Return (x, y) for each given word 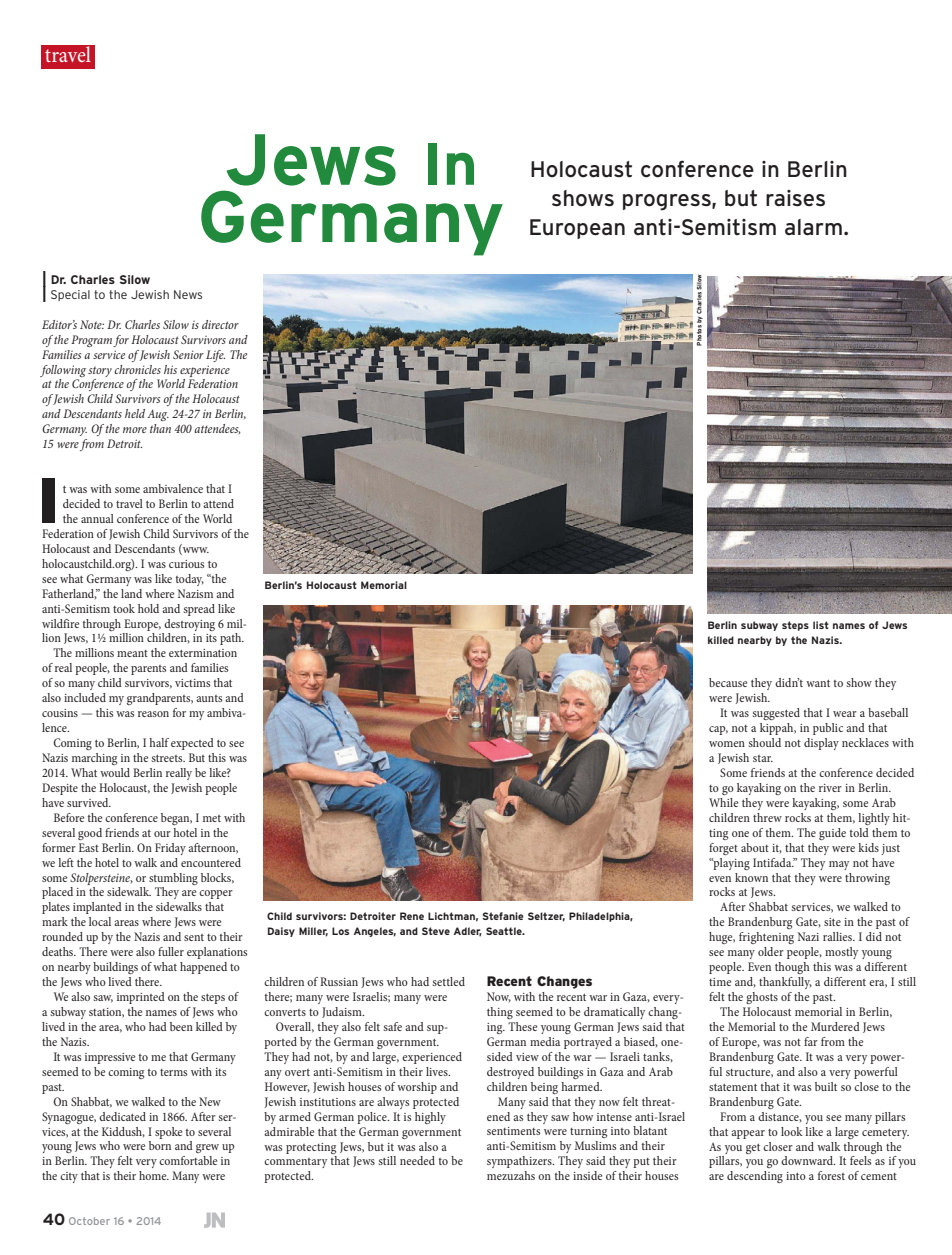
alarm (813, 227)
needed (417, 1160)
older (771, 951)
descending (755, 1177)
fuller (171, 951)
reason (153, 714)
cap (718, 730)
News (188, 294)
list (821, 625)
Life (215, 356)
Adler (468, 931)
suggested (776, 714)
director (220, 324)
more (135, 430)
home (154, 1175)
